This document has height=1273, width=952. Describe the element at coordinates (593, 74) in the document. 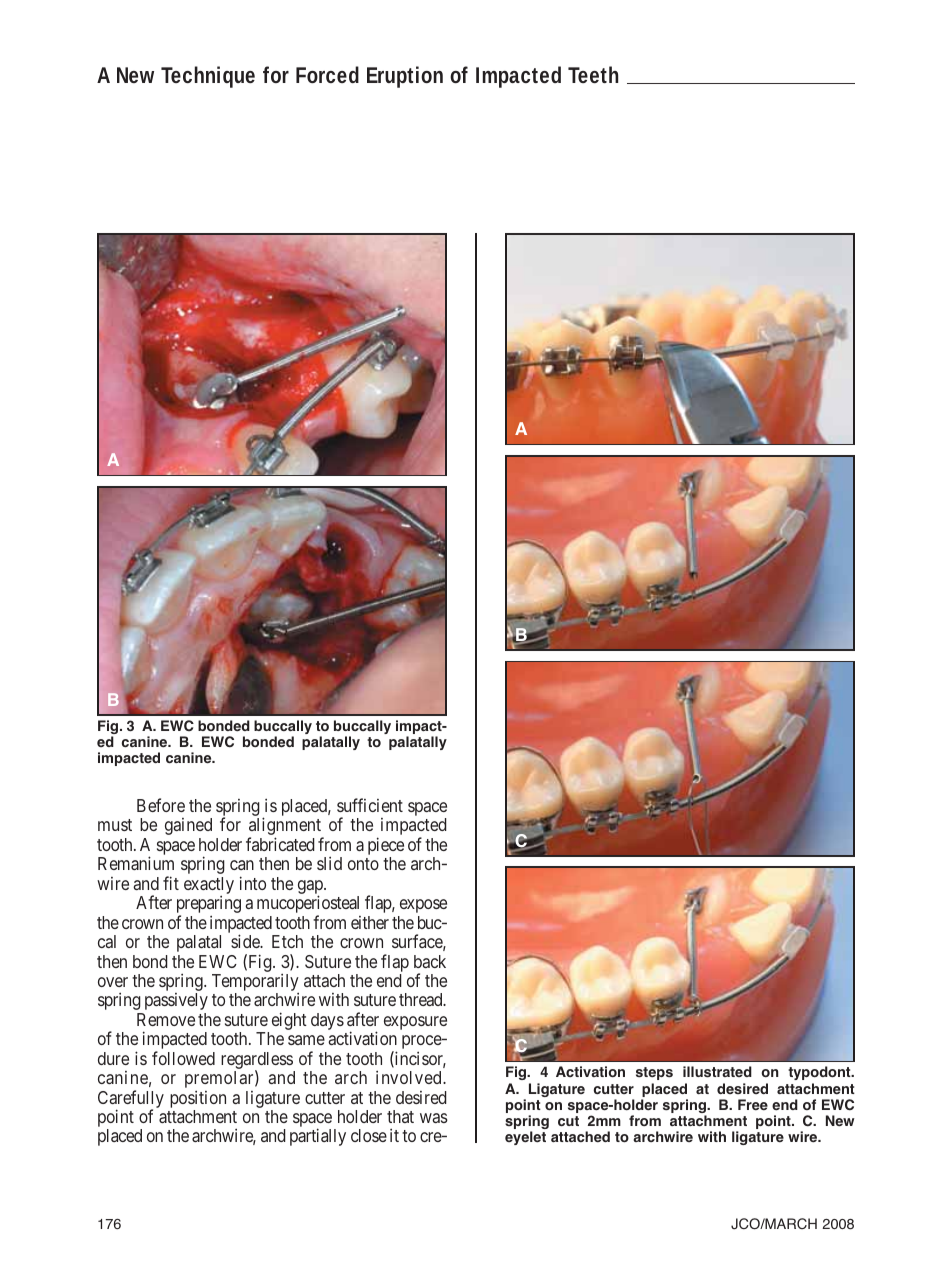

I see `Teeth` at that location.
